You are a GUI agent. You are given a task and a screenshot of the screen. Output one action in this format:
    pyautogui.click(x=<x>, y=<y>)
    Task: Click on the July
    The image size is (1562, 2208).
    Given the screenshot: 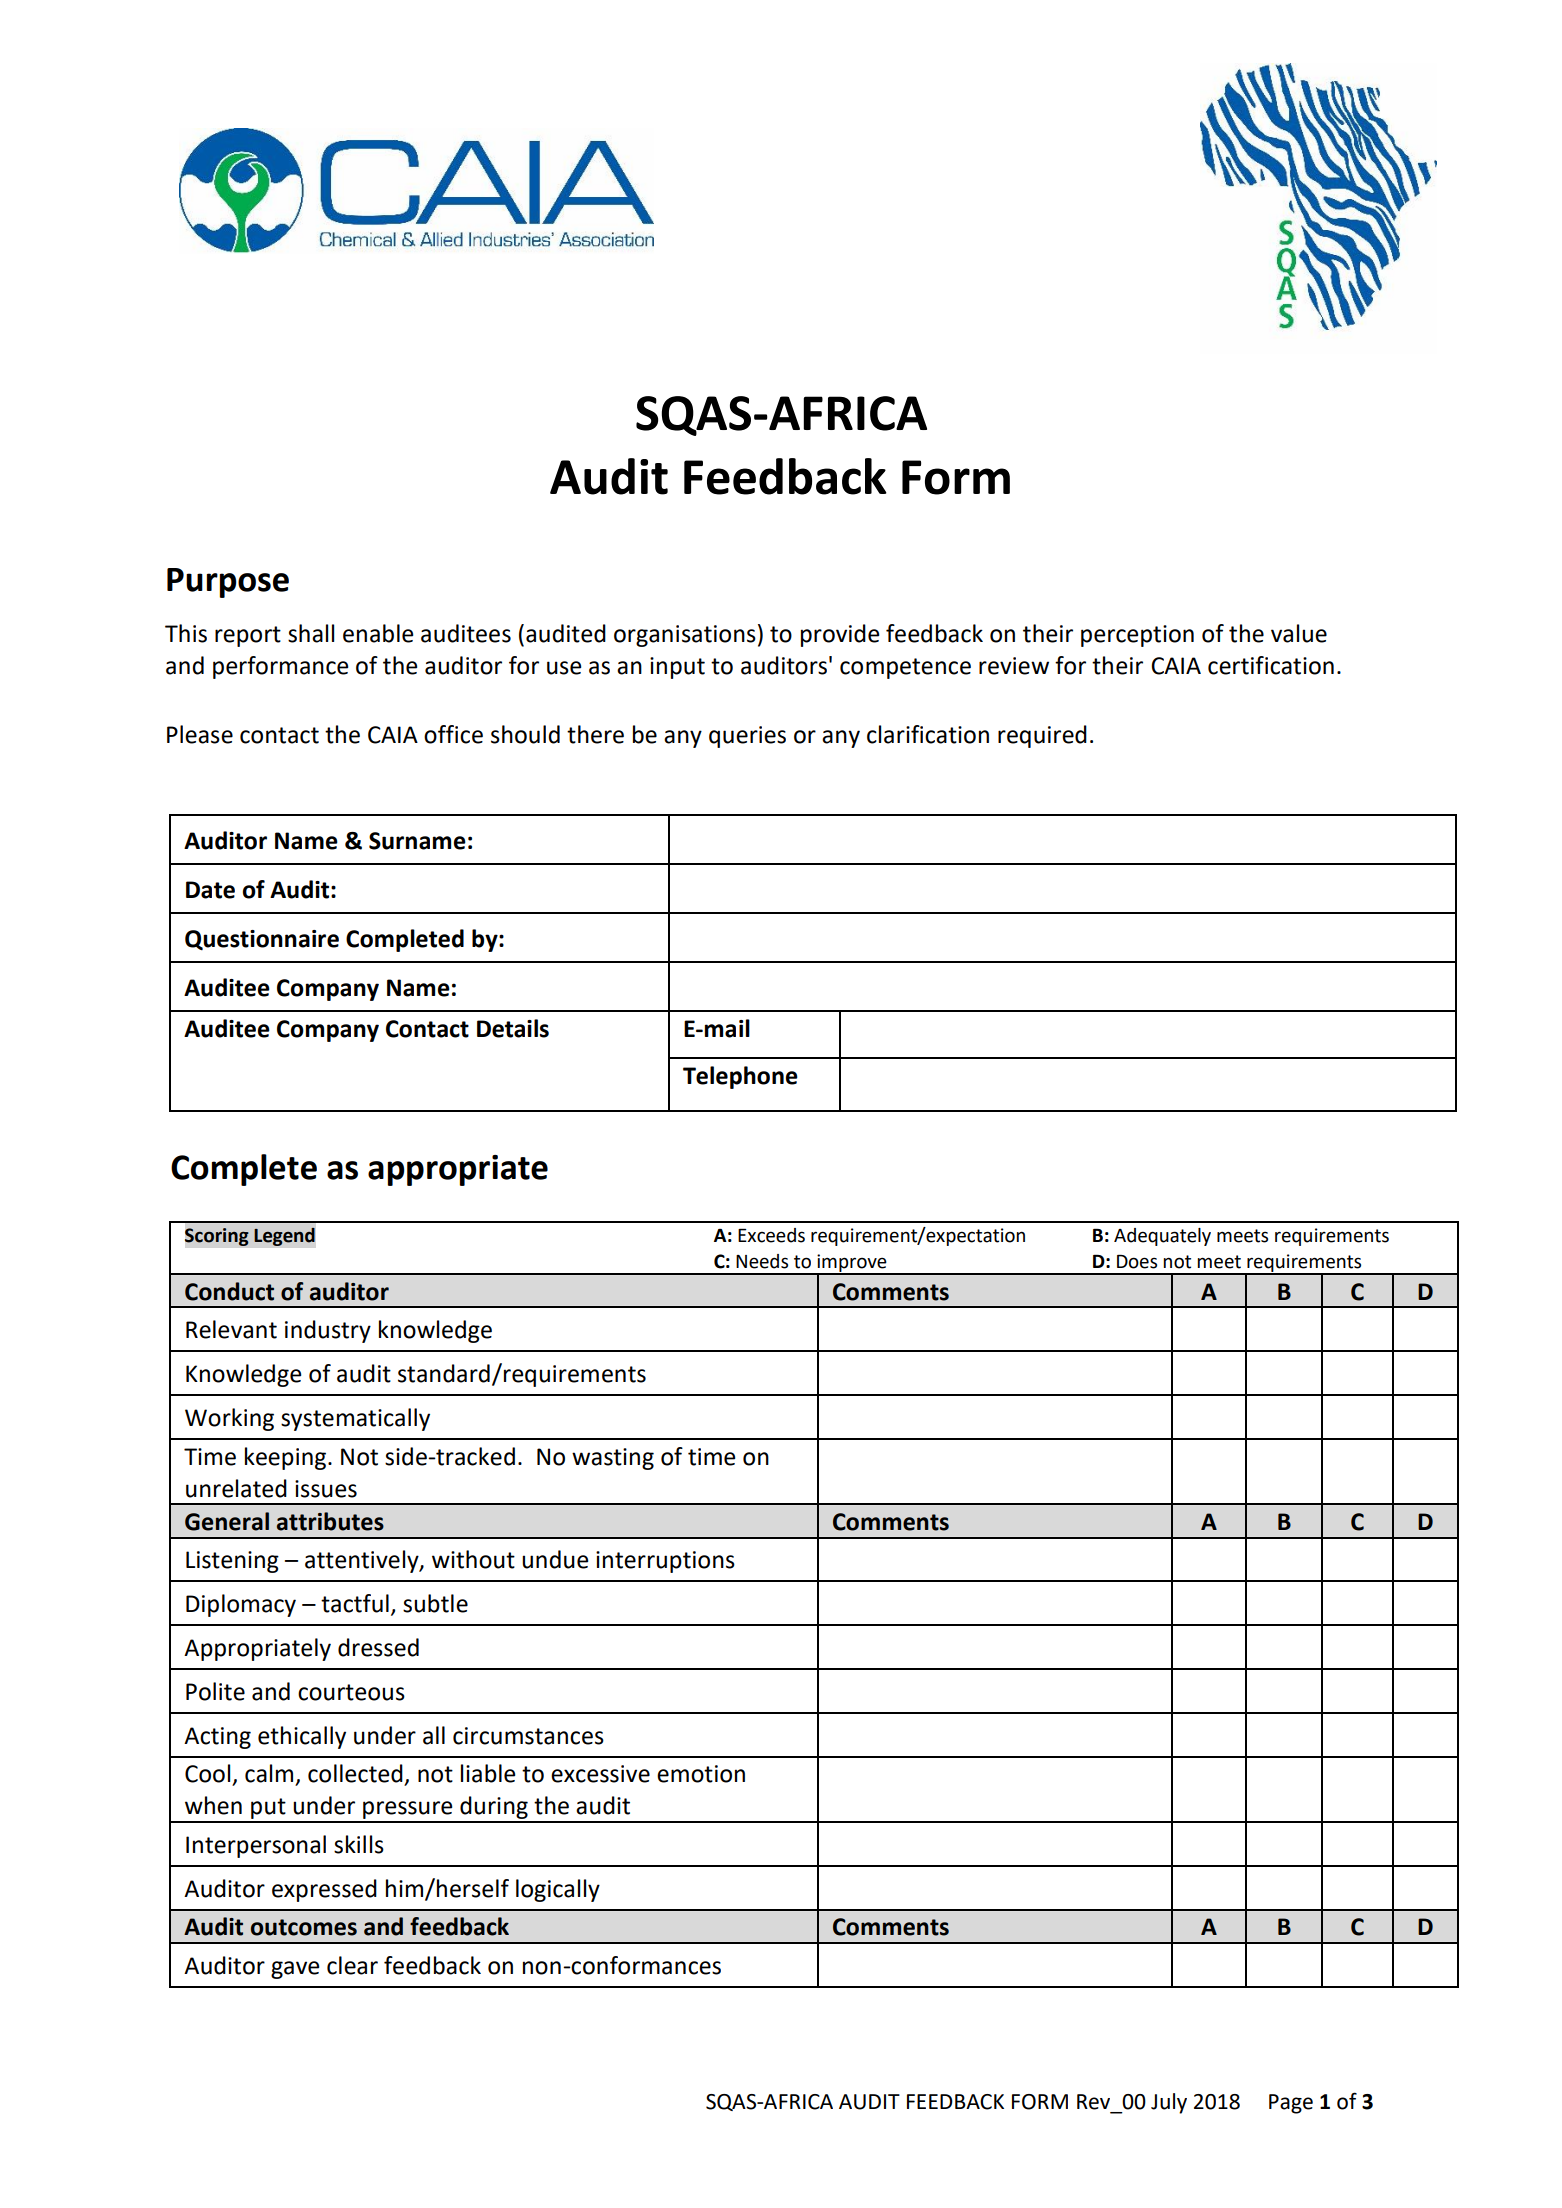 What is the action you would take?
    pyautogui.click(x=1169, y=2103)
